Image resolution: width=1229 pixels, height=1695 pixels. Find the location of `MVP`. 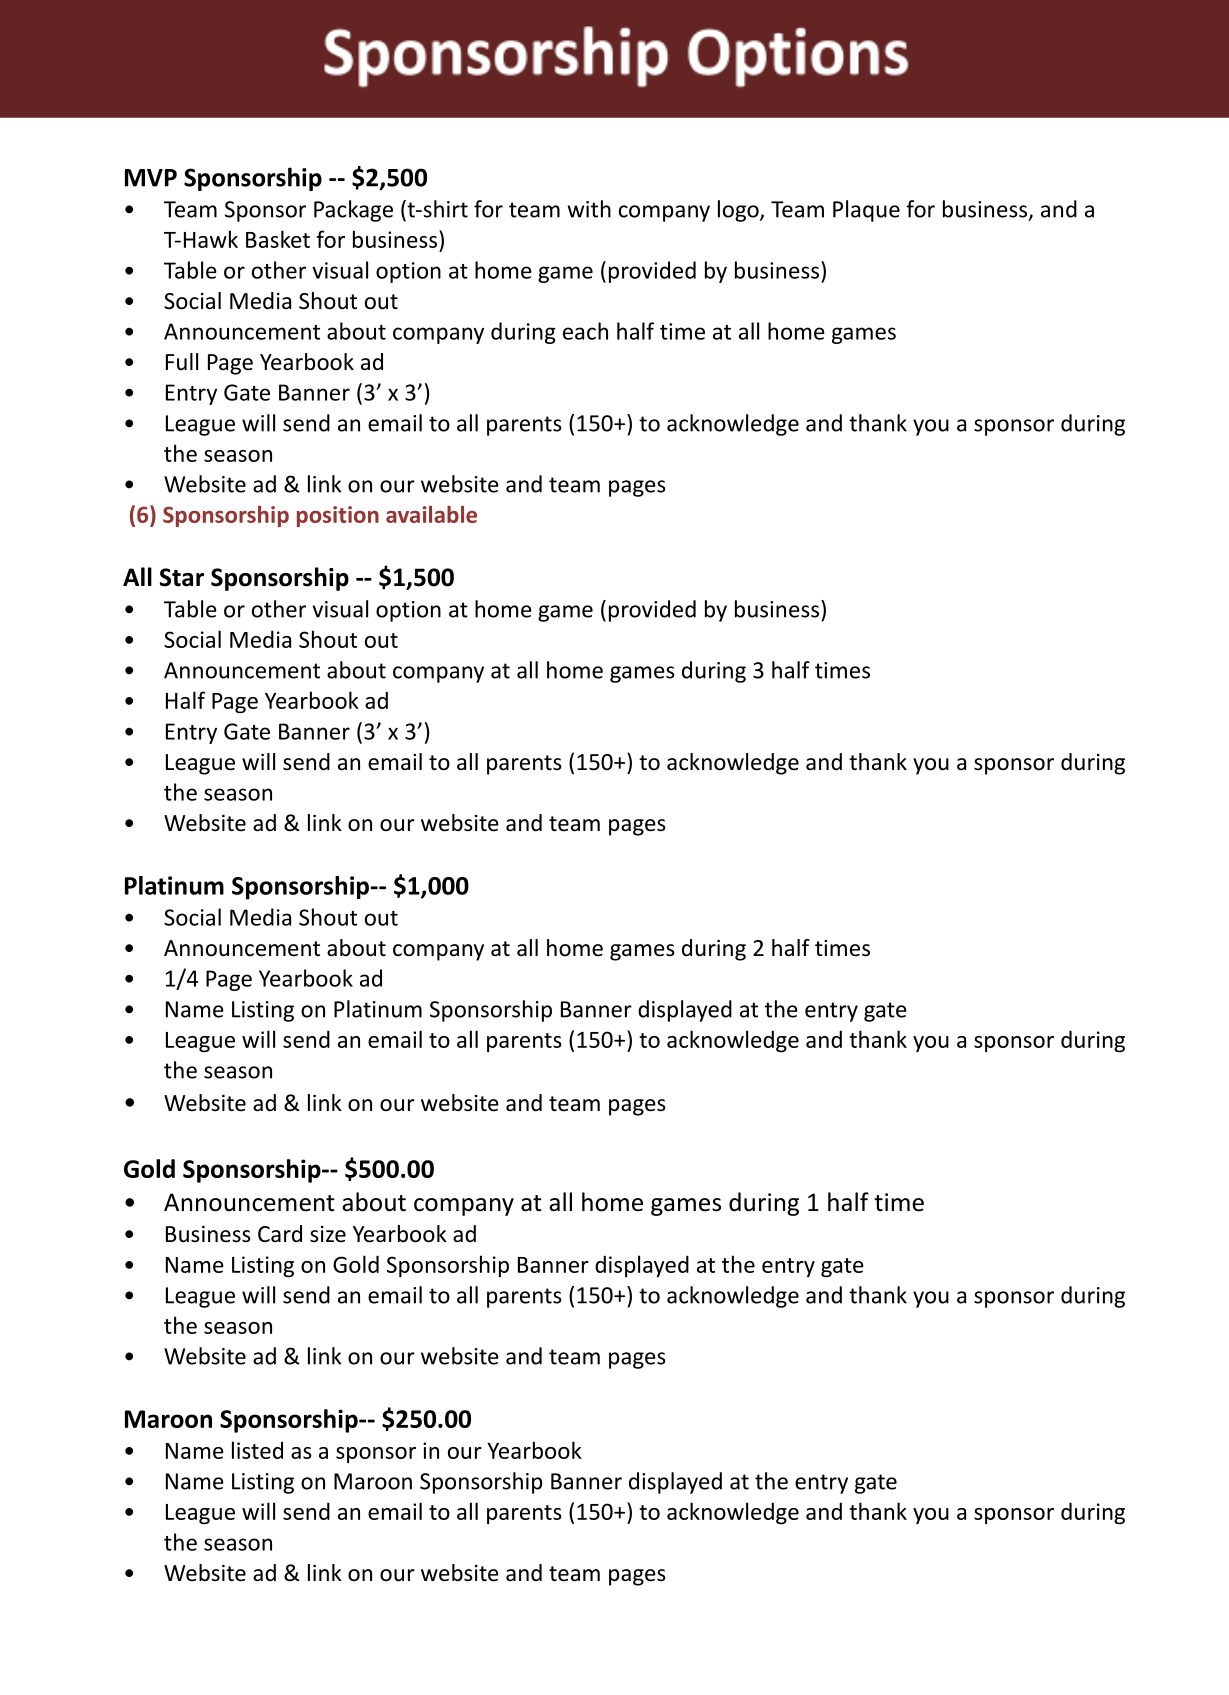

MVP is located at coordinates (151, 178).
